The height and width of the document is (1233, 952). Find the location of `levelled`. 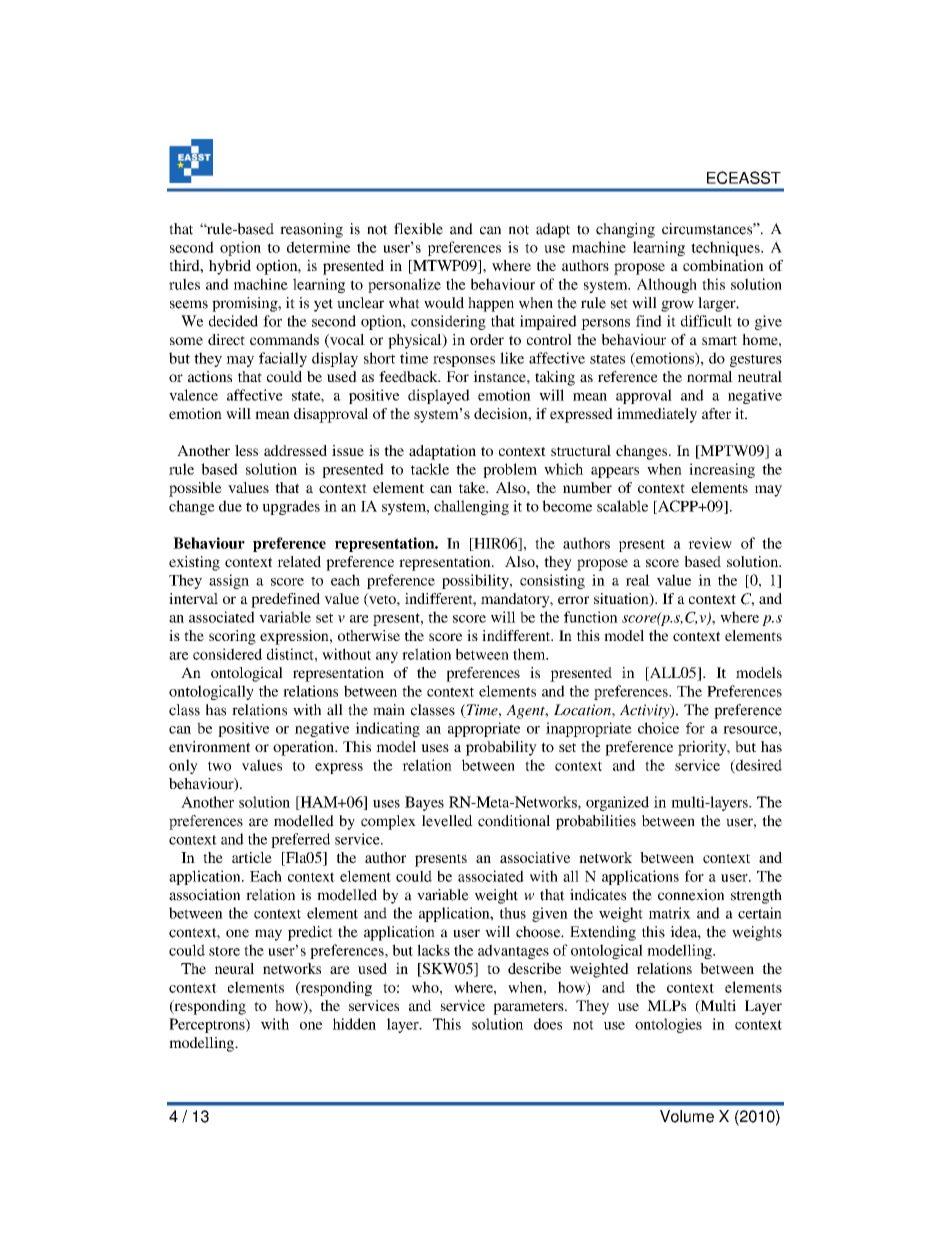

levelled is located at coordinates (447, 821).
